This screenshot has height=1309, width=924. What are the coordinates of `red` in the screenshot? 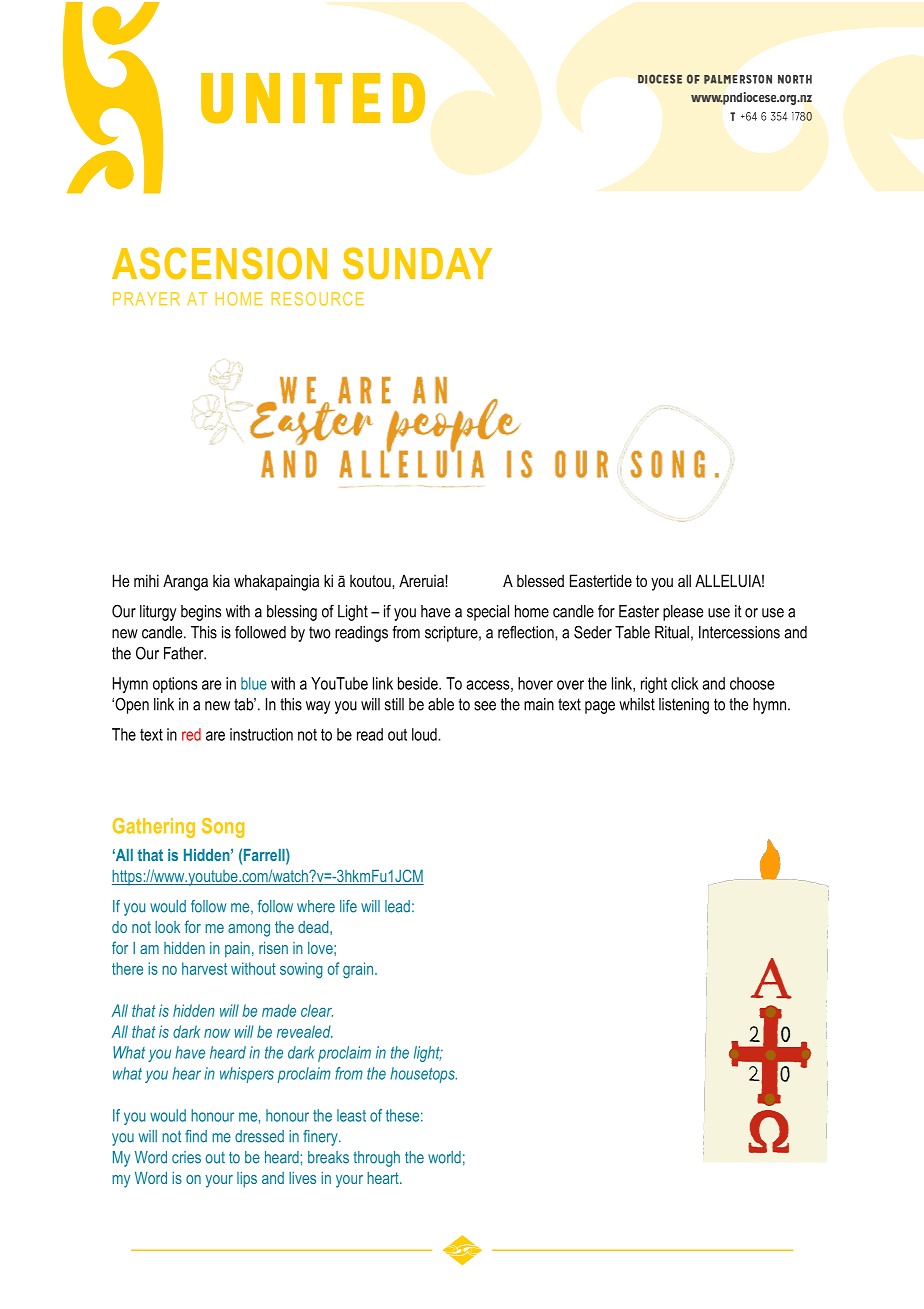 It's located at (191, 734).
